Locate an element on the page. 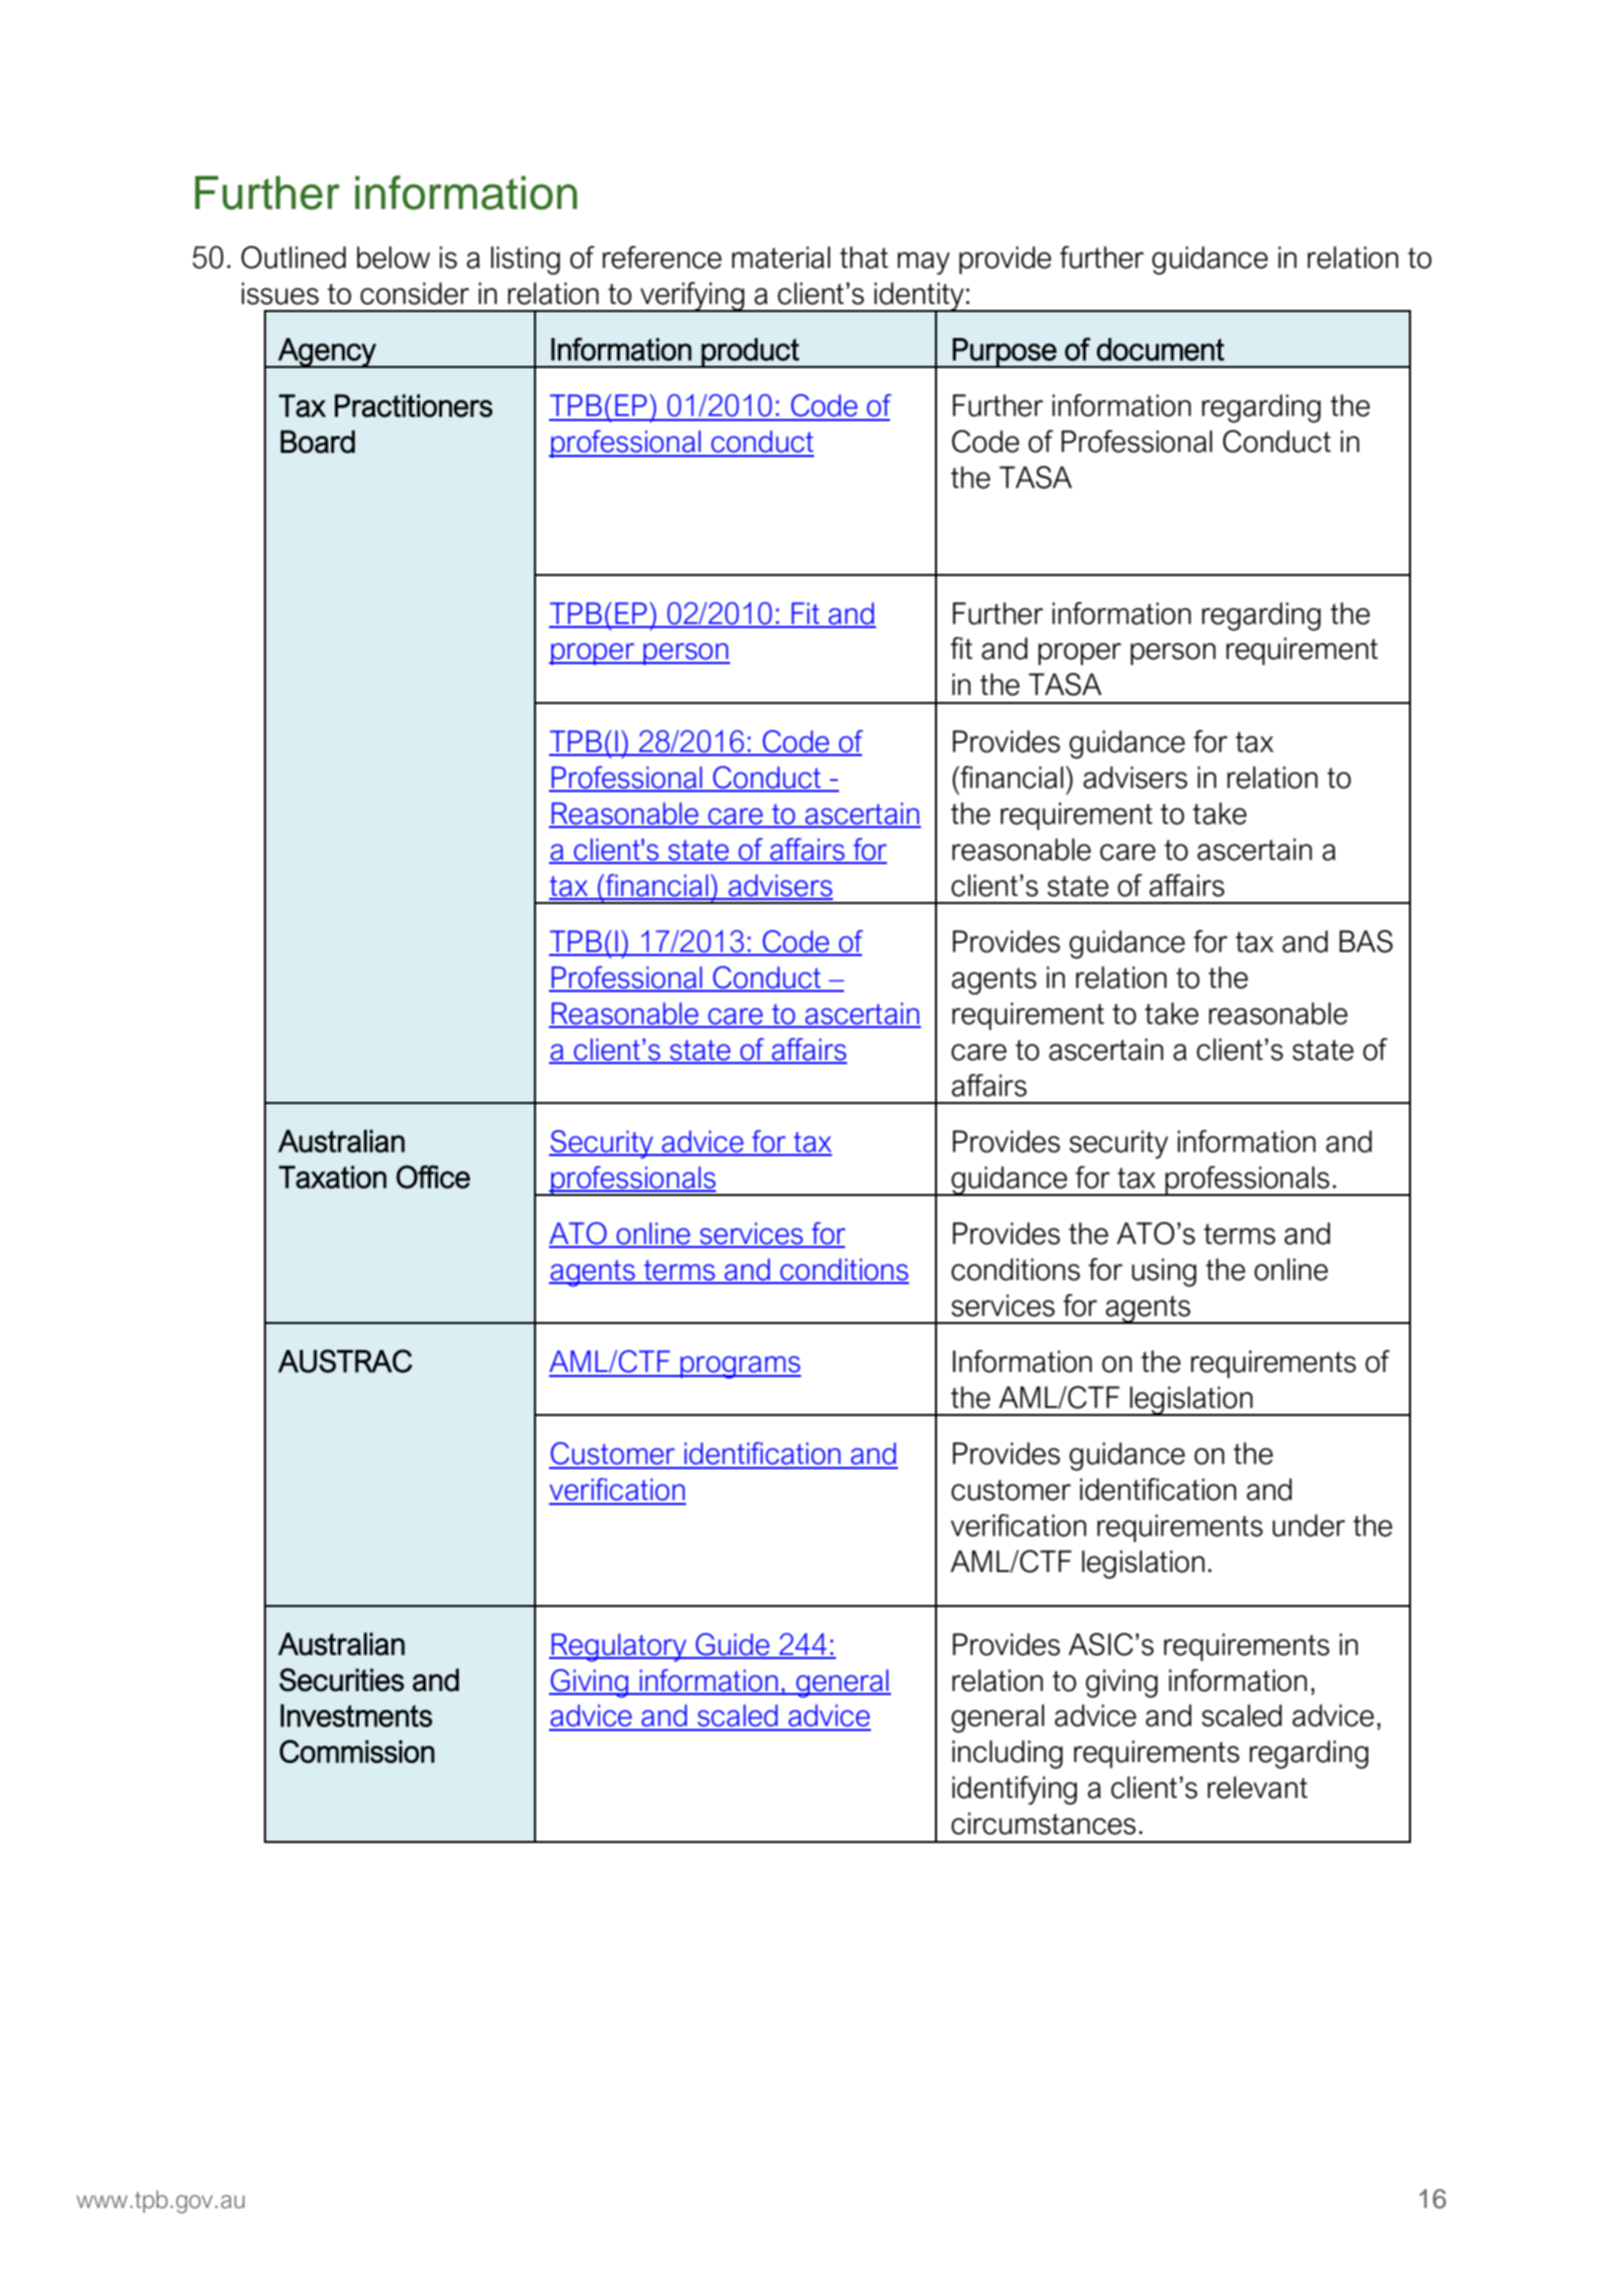  using is located at coordinates (1164, 1272).
